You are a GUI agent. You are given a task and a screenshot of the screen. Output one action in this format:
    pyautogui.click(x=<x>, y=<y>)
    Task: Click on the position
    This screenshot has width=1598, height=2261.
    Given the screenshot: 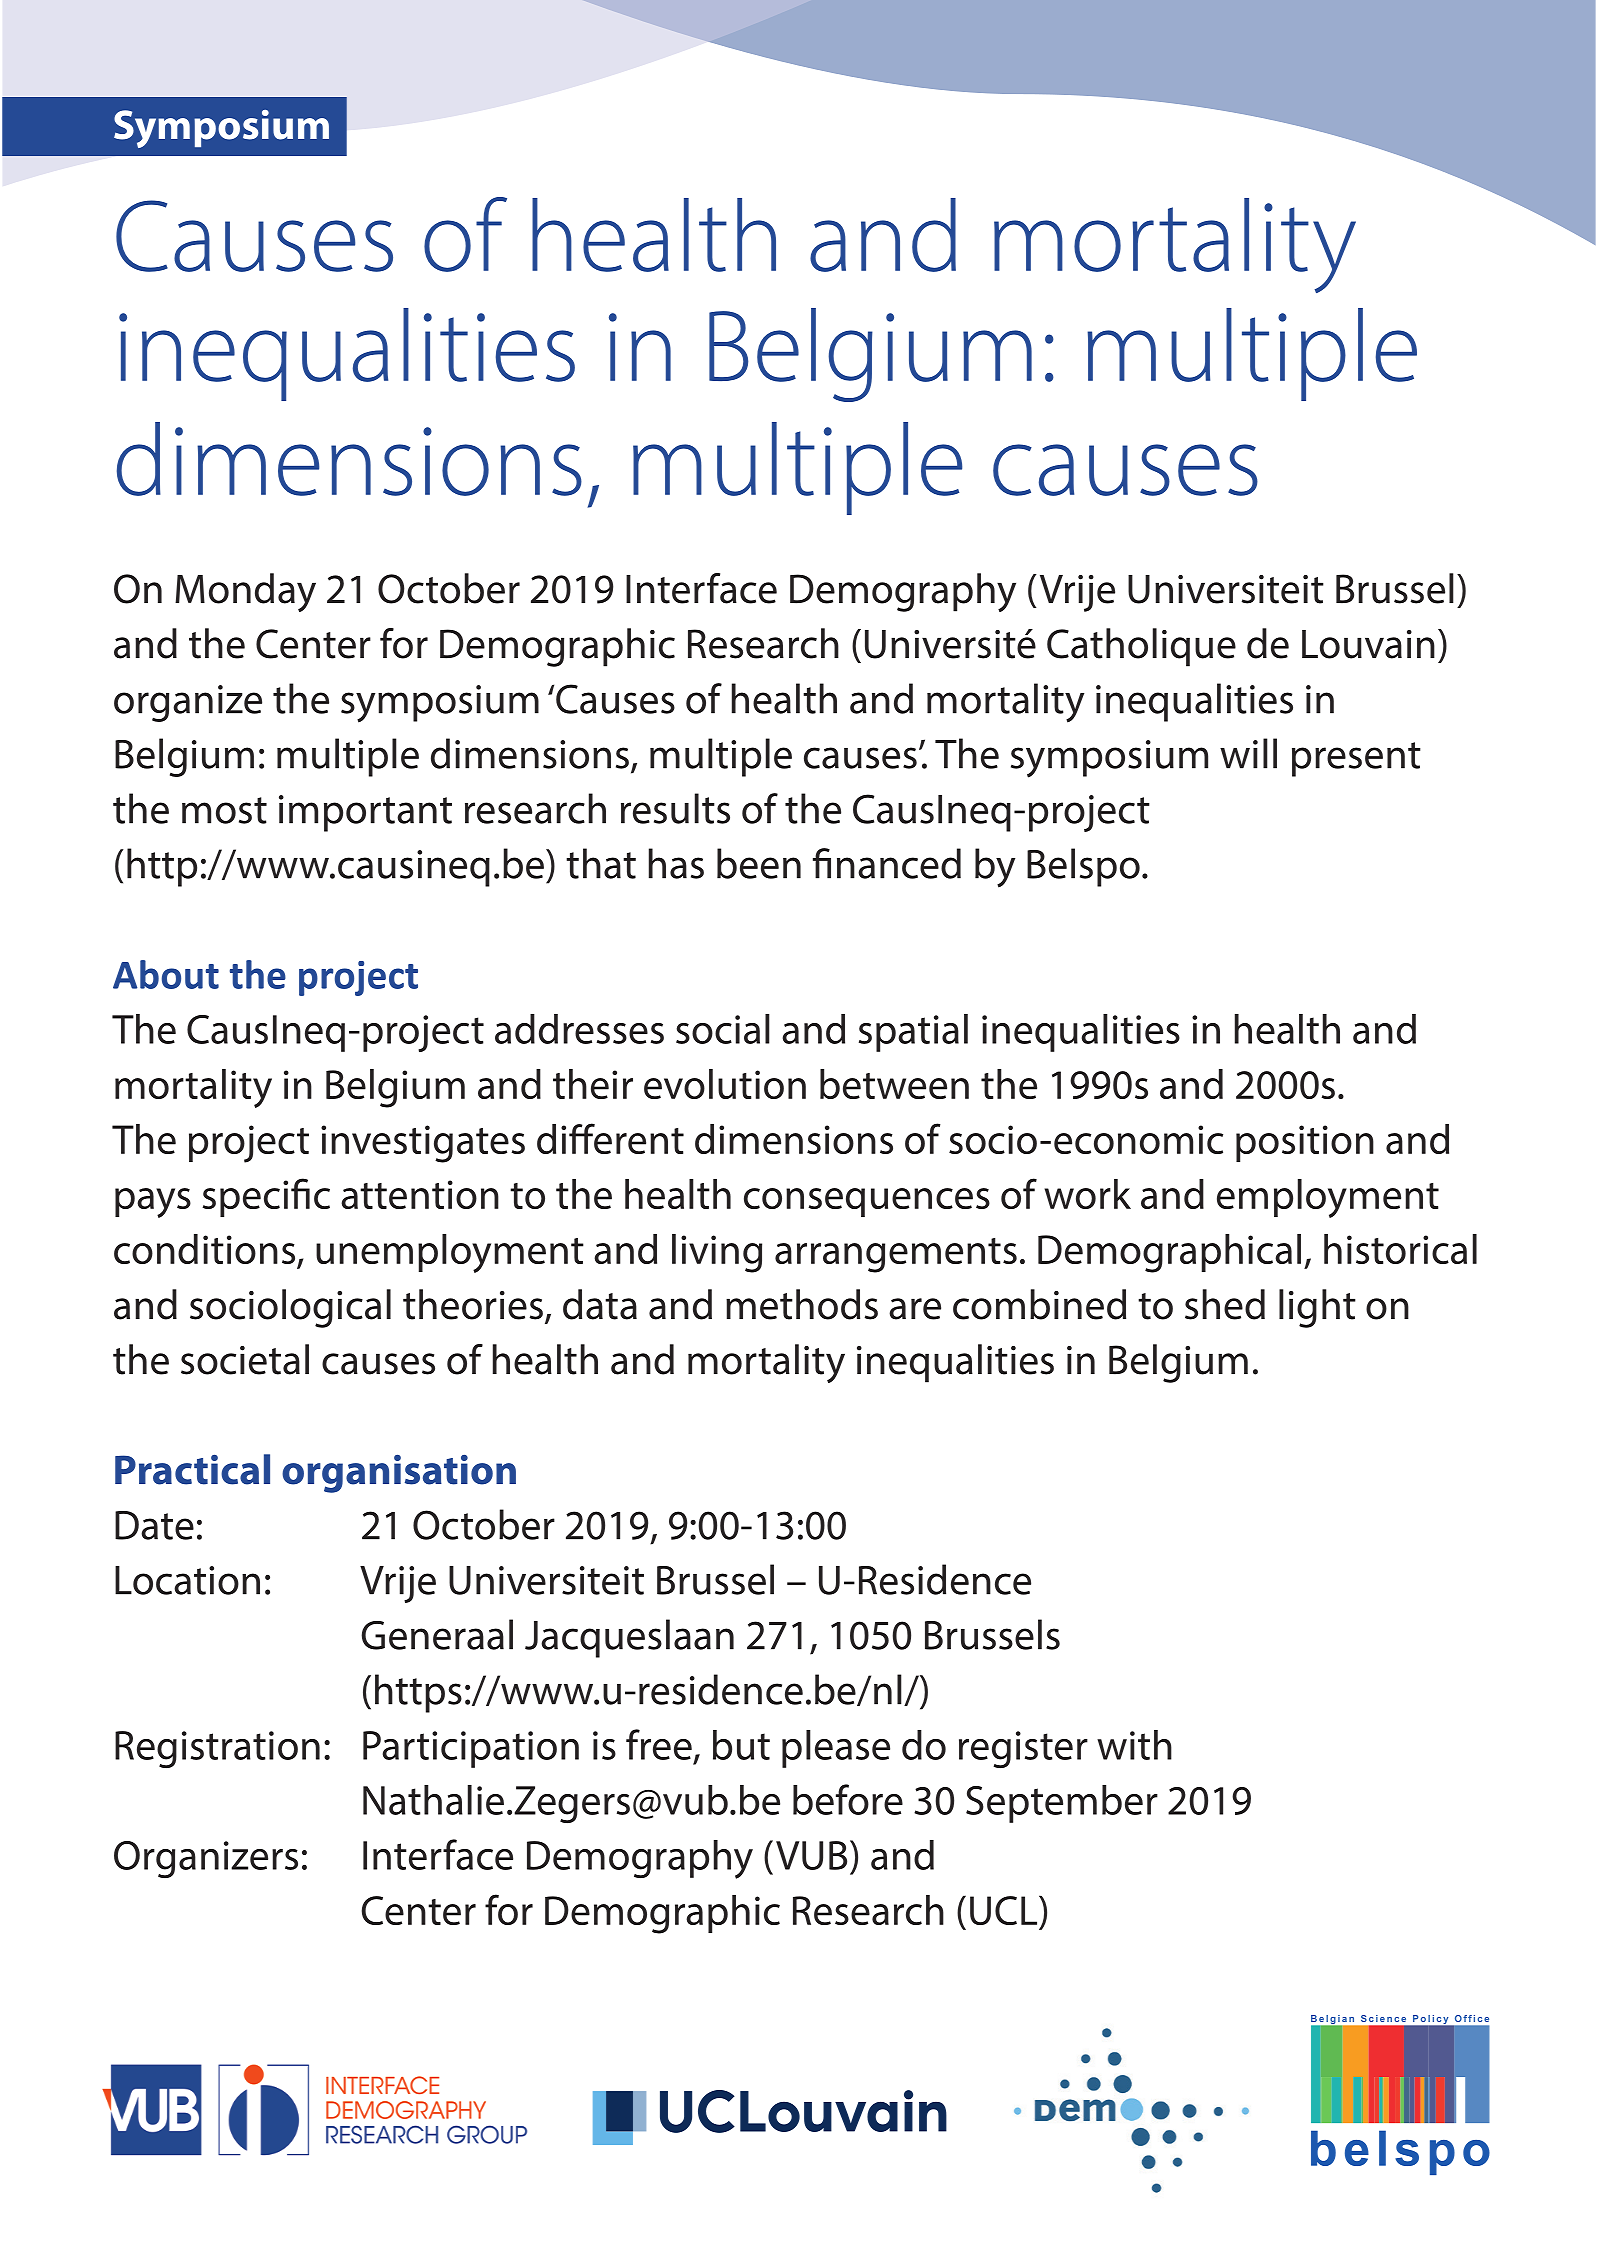 What is the action you would take?
    pyautogui.click(x=1305, y=1143)
